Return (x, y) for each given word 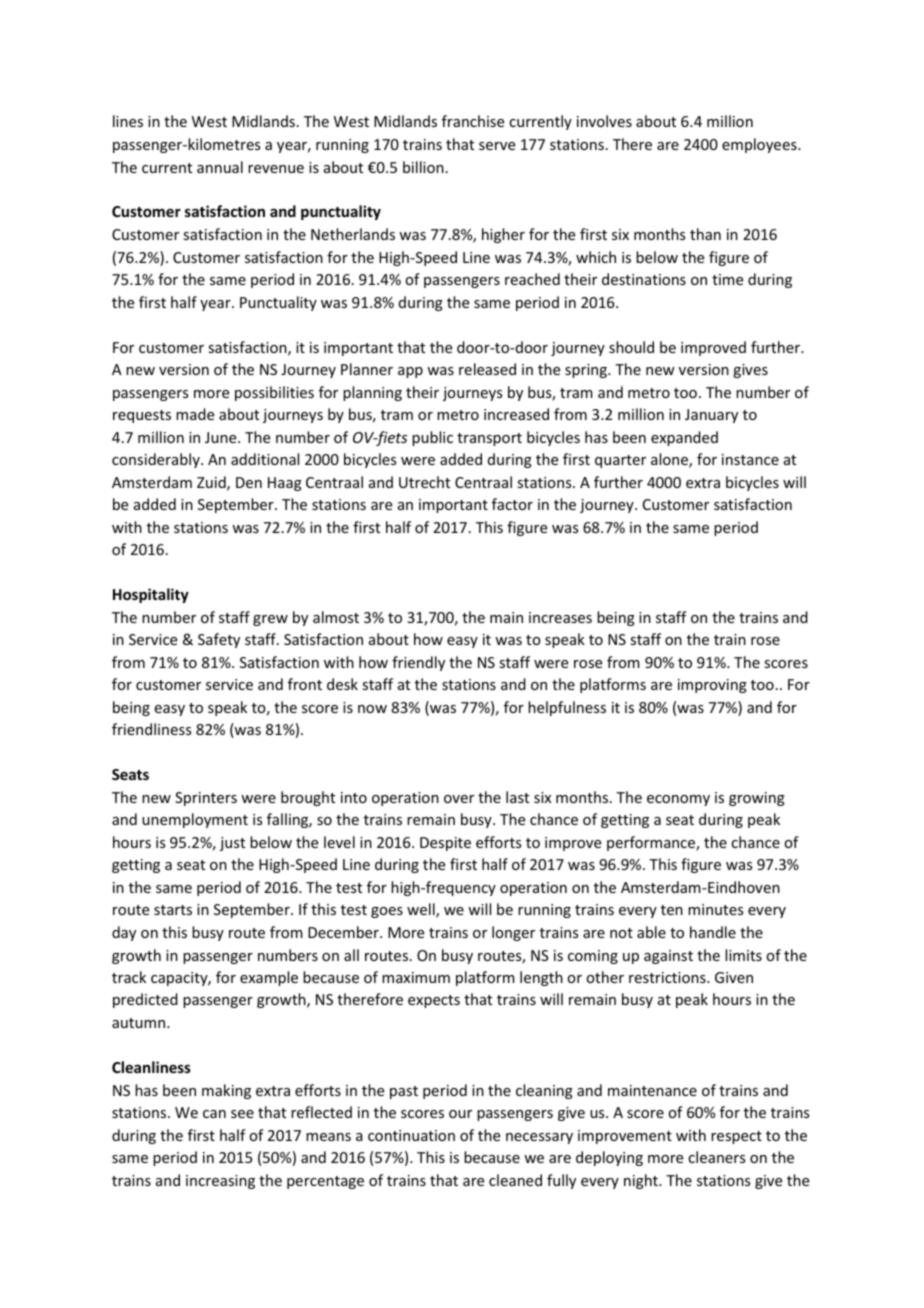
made (195, 414)
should (631, 347)
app (410, 372)
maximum (416, 977)
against (668, 957)
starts (173, 910)
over (459, 799)
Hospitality (151, 595)
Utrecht (424, 482)
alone (670, 460)
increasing (220, 1182)
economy (678, 800)
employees (760, 145)
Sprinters (206, 799)
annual (220, 167)
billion (423, 167)
